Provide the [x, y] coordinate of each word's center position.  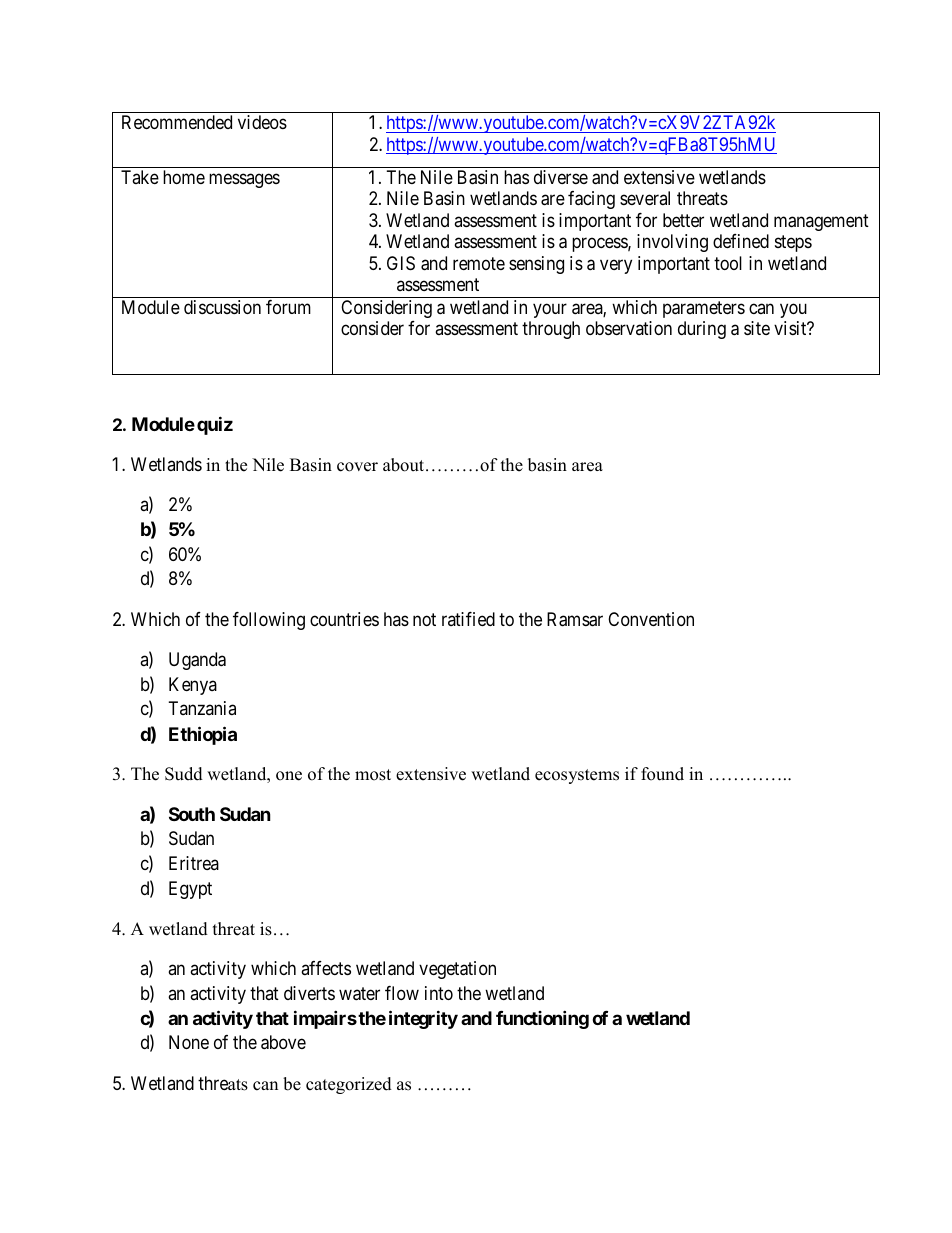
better [683, 220]
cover [357, 467]
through [551, 330]
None [189, 1042]
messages [244, 180]
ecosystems [577, 776]
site [757, 328]
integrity [423, 1019]
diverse [561, 177]
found [662, 774]
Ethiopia [203, 735]
